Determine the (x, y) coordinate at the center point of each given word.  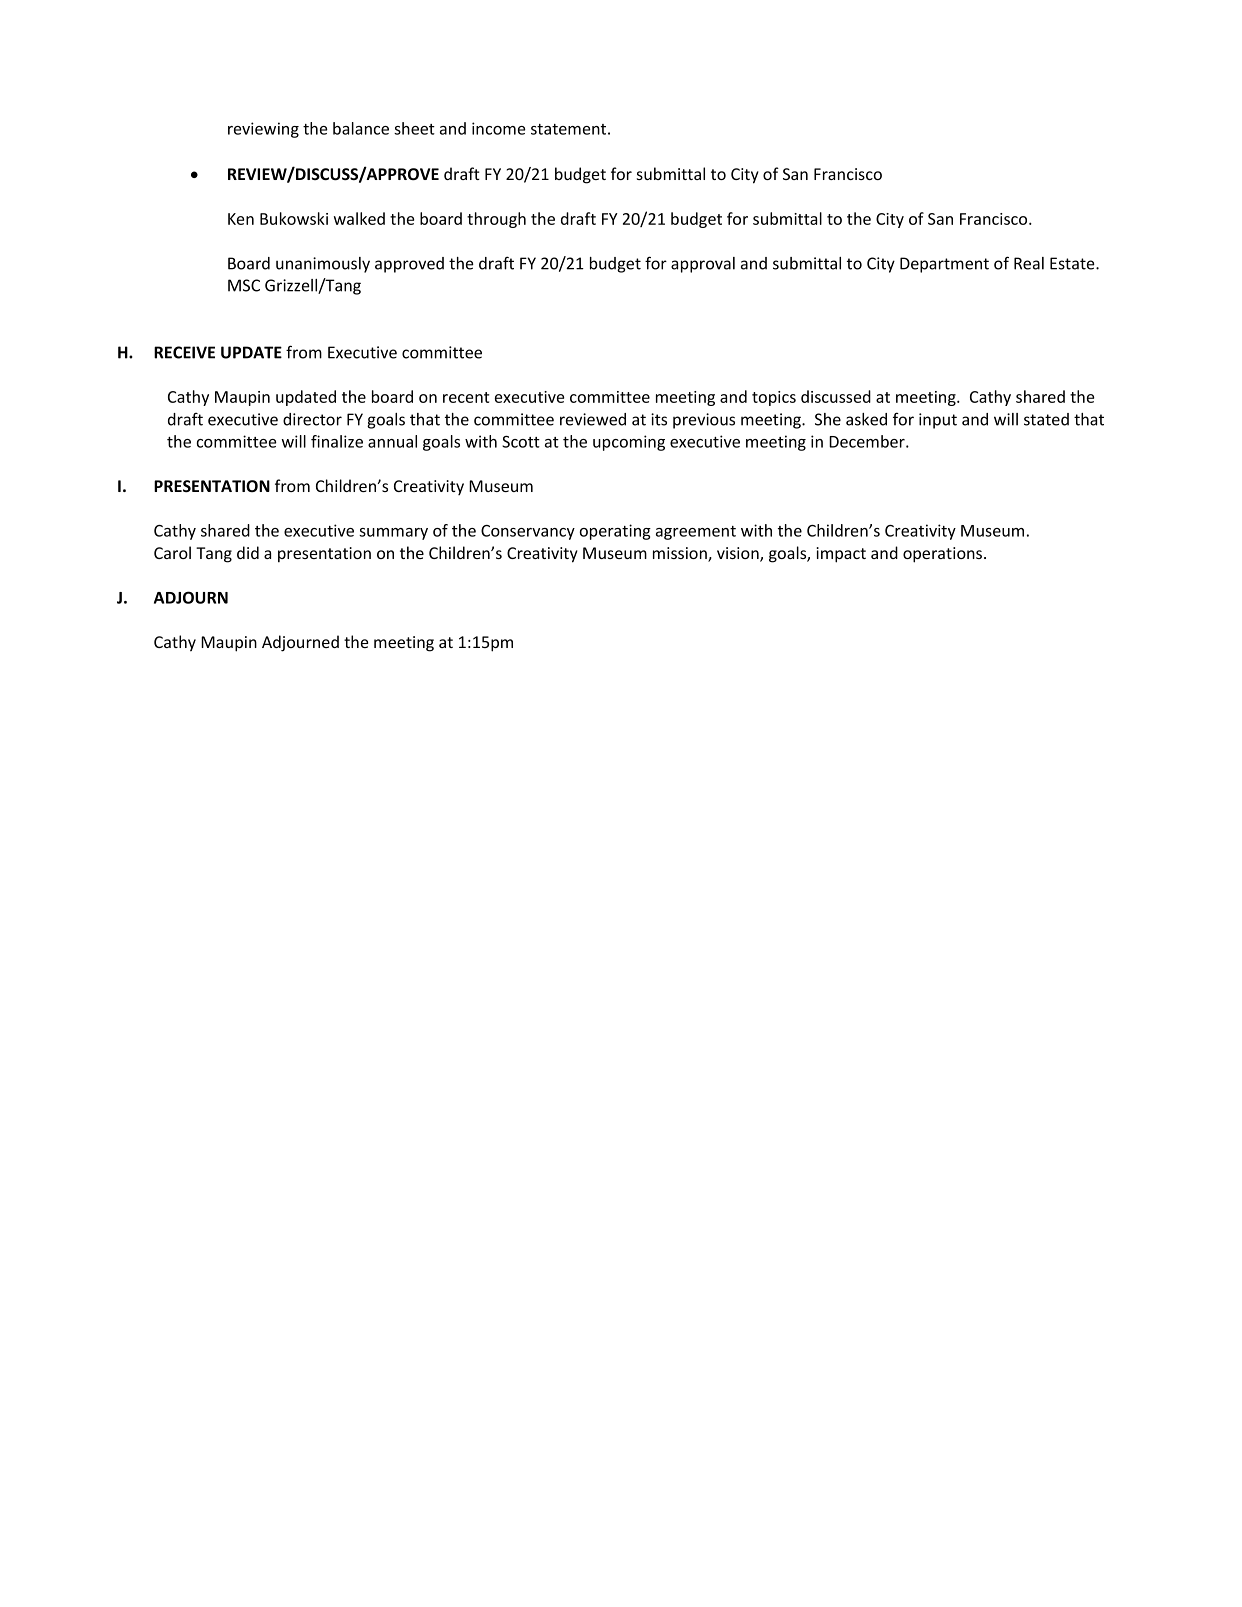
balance (361, 128)
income (499, 128)
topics (774, 398)
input (938, 421)
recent (466, 397)
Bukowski (294, 218)
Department (944, 265)
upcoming (629, 443)
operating (615, 532)
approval (703, 265)
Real (1029, 263)
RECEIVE (184, 352)
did (248, 552)
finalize (337, 441)
